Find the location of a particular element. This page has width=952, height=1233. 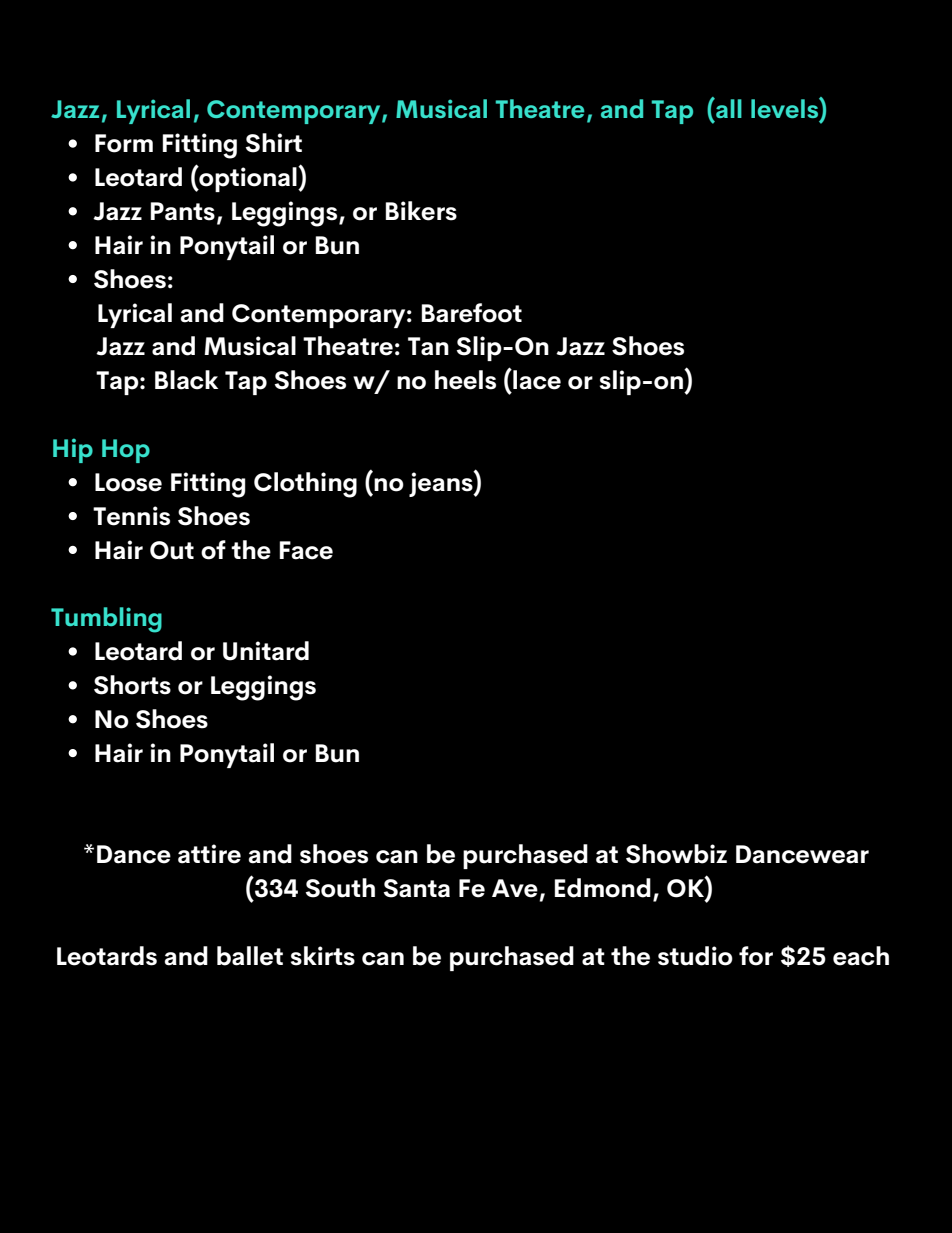

Face is located at coordinates (306, 550).
